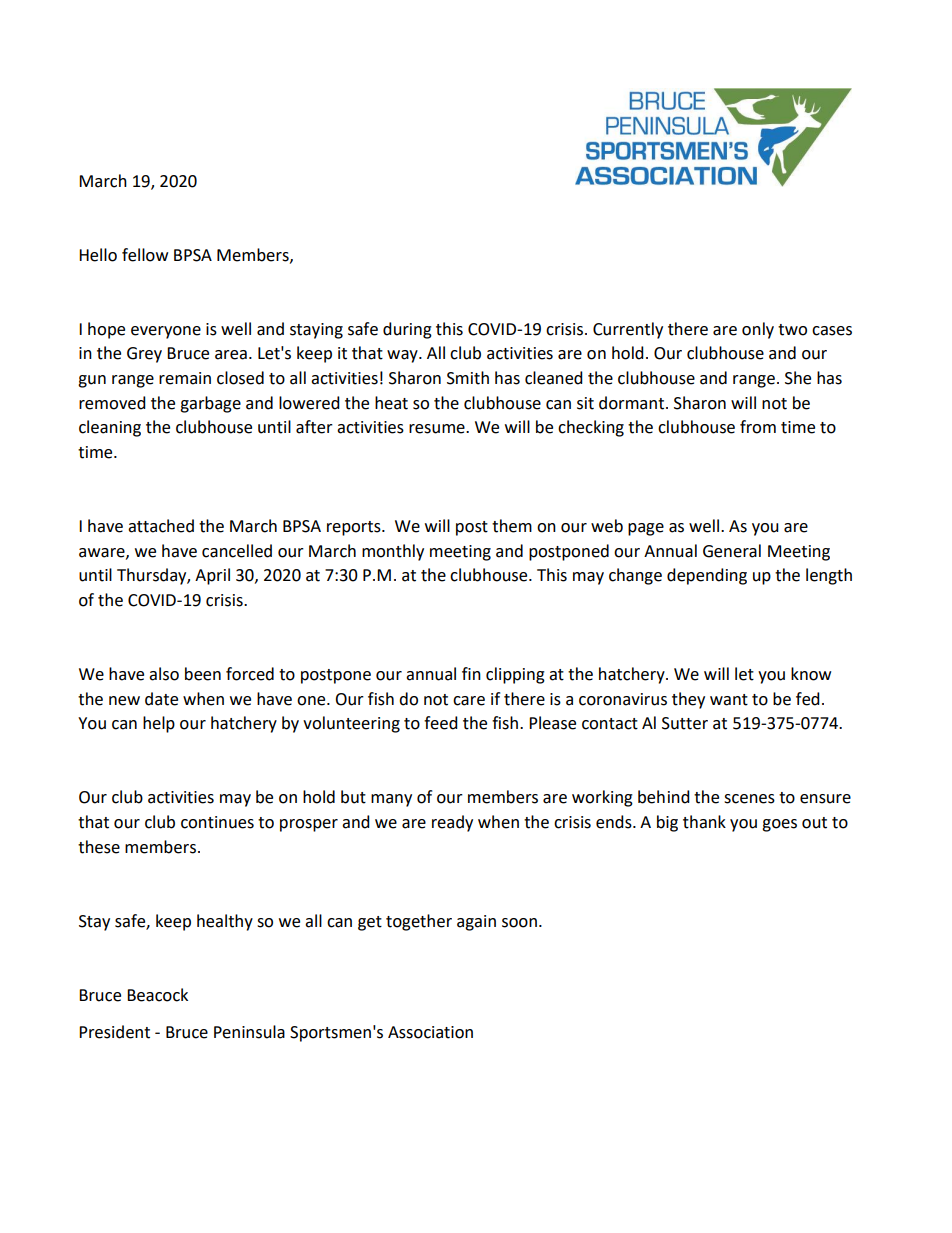 The height and width of the page is (1233, 952). Describe the element at coordinates (430, 1032) in the page. I see `Association` at that location.
